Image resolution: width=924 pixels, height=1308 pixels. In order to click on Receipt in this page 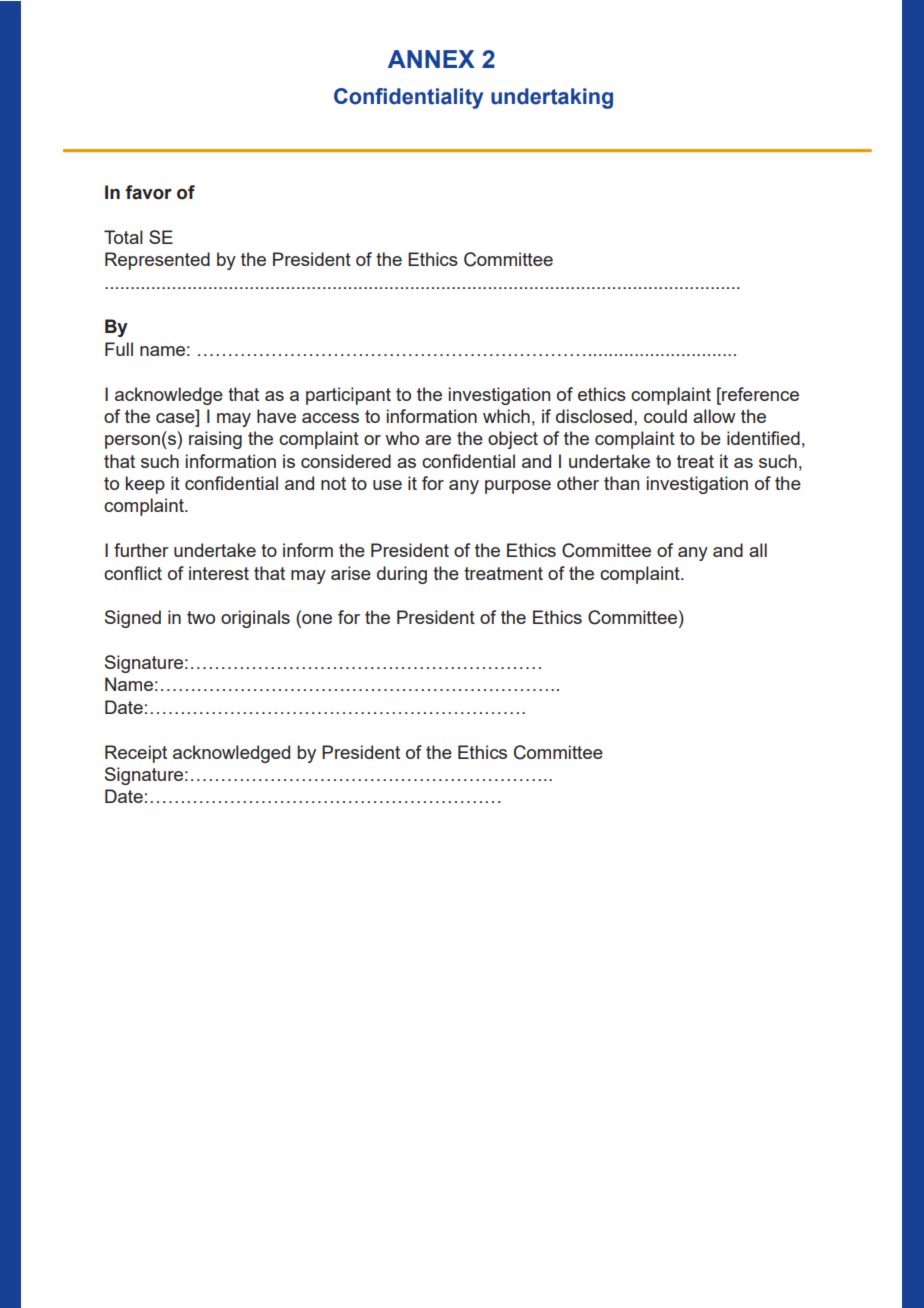, I will do `click(136, 754)`.
